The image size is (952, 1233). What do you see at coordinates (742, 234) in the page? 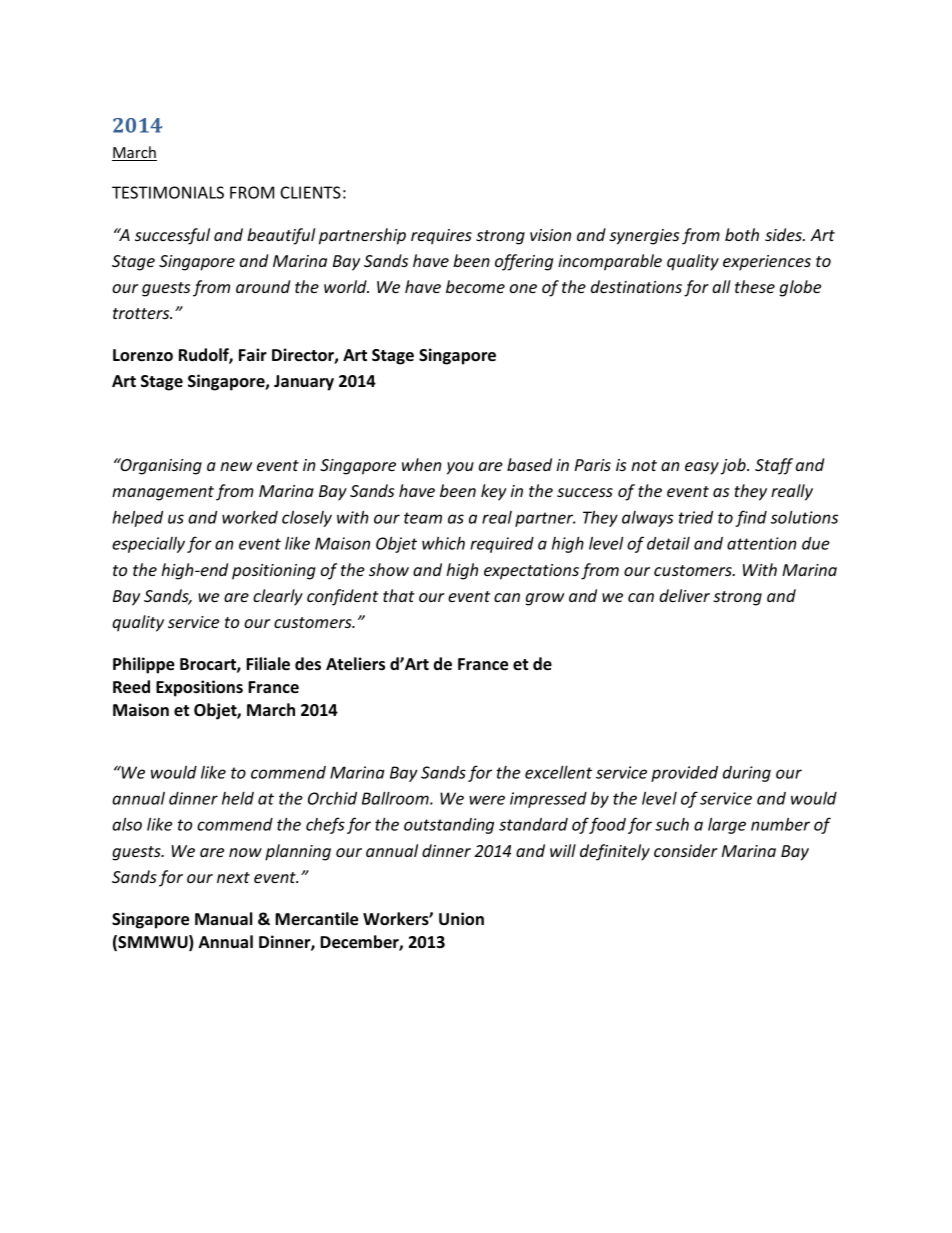
I see `both` at bounding box center [742, 234].
